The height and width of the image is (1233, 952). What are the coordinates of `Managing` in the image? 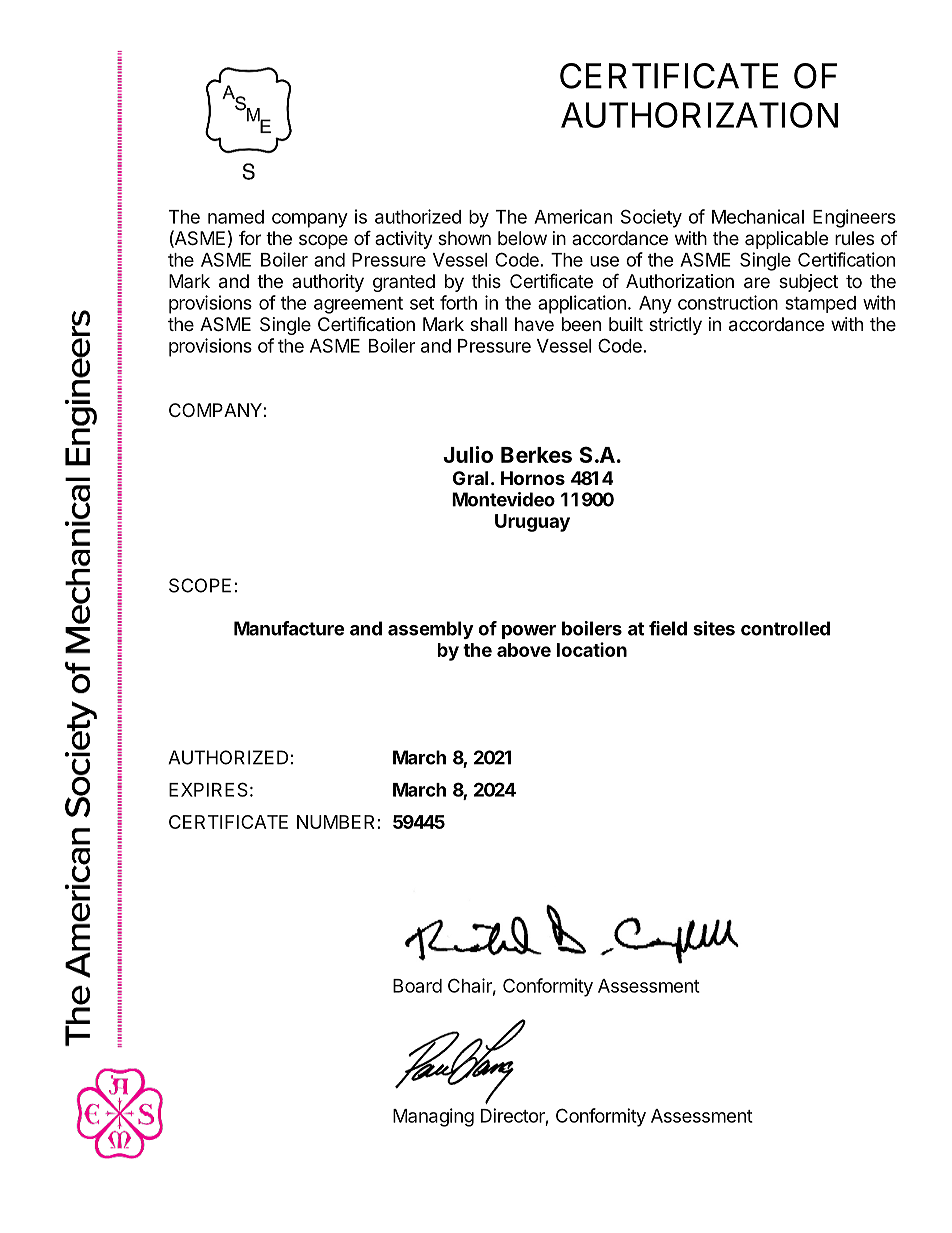 It's located at (433, 1117).
